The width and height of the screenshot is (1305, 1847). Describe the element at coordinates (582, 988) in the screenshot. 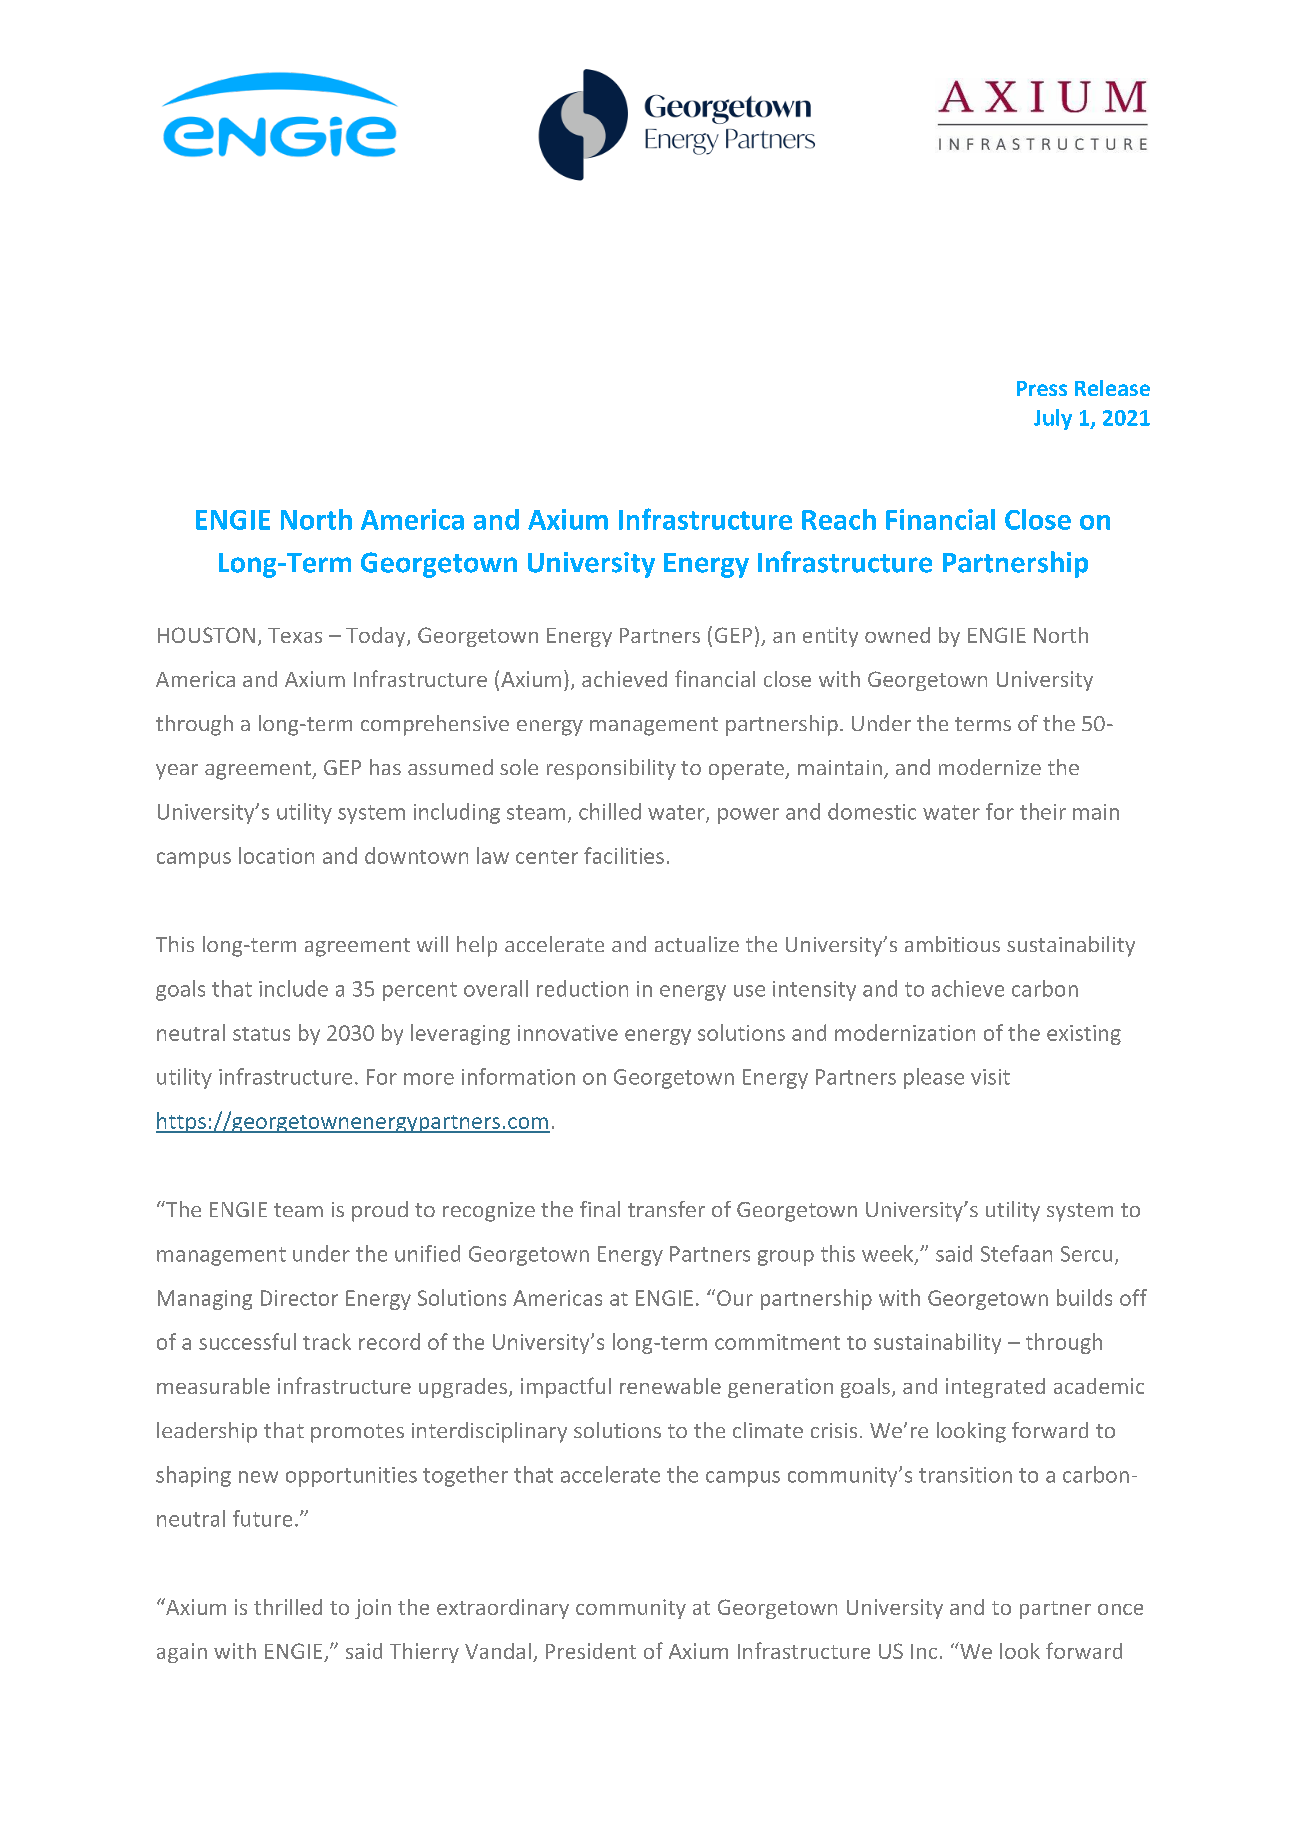

I see `reduction` at that location.
